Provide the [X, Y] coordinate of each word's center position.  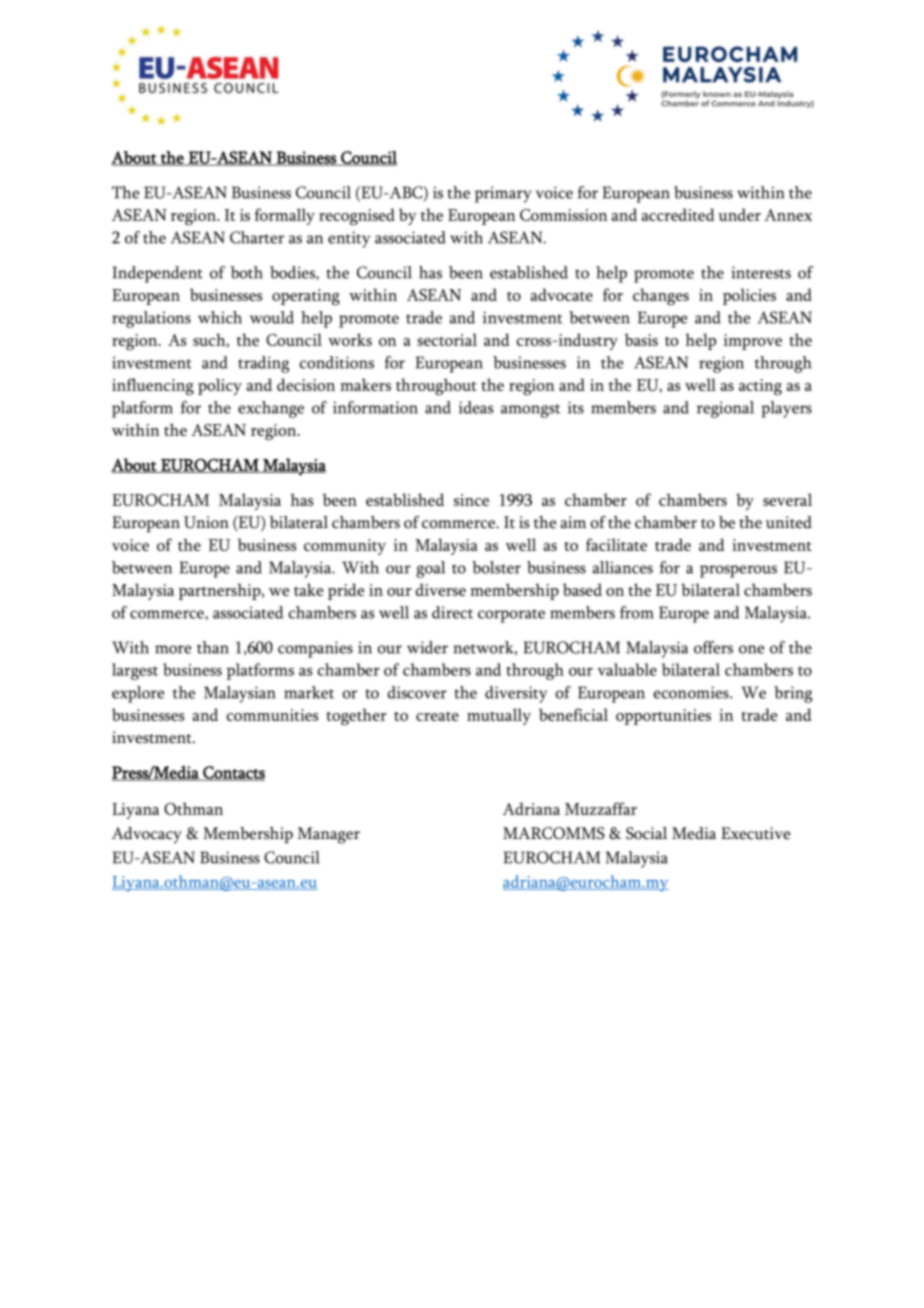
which [220, 317]
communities [273, 715]
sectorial [447, 339]
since [471, 500]
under [739, 214]
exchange [271, 409]
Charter [257, 237]
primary [503, 194]
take [308, 589]
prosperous [738, 571]
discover [417, 692]
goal [430, 569]
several [787, 499]
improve [753, 342]
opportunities [663, 717]
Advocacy [147, 835]
